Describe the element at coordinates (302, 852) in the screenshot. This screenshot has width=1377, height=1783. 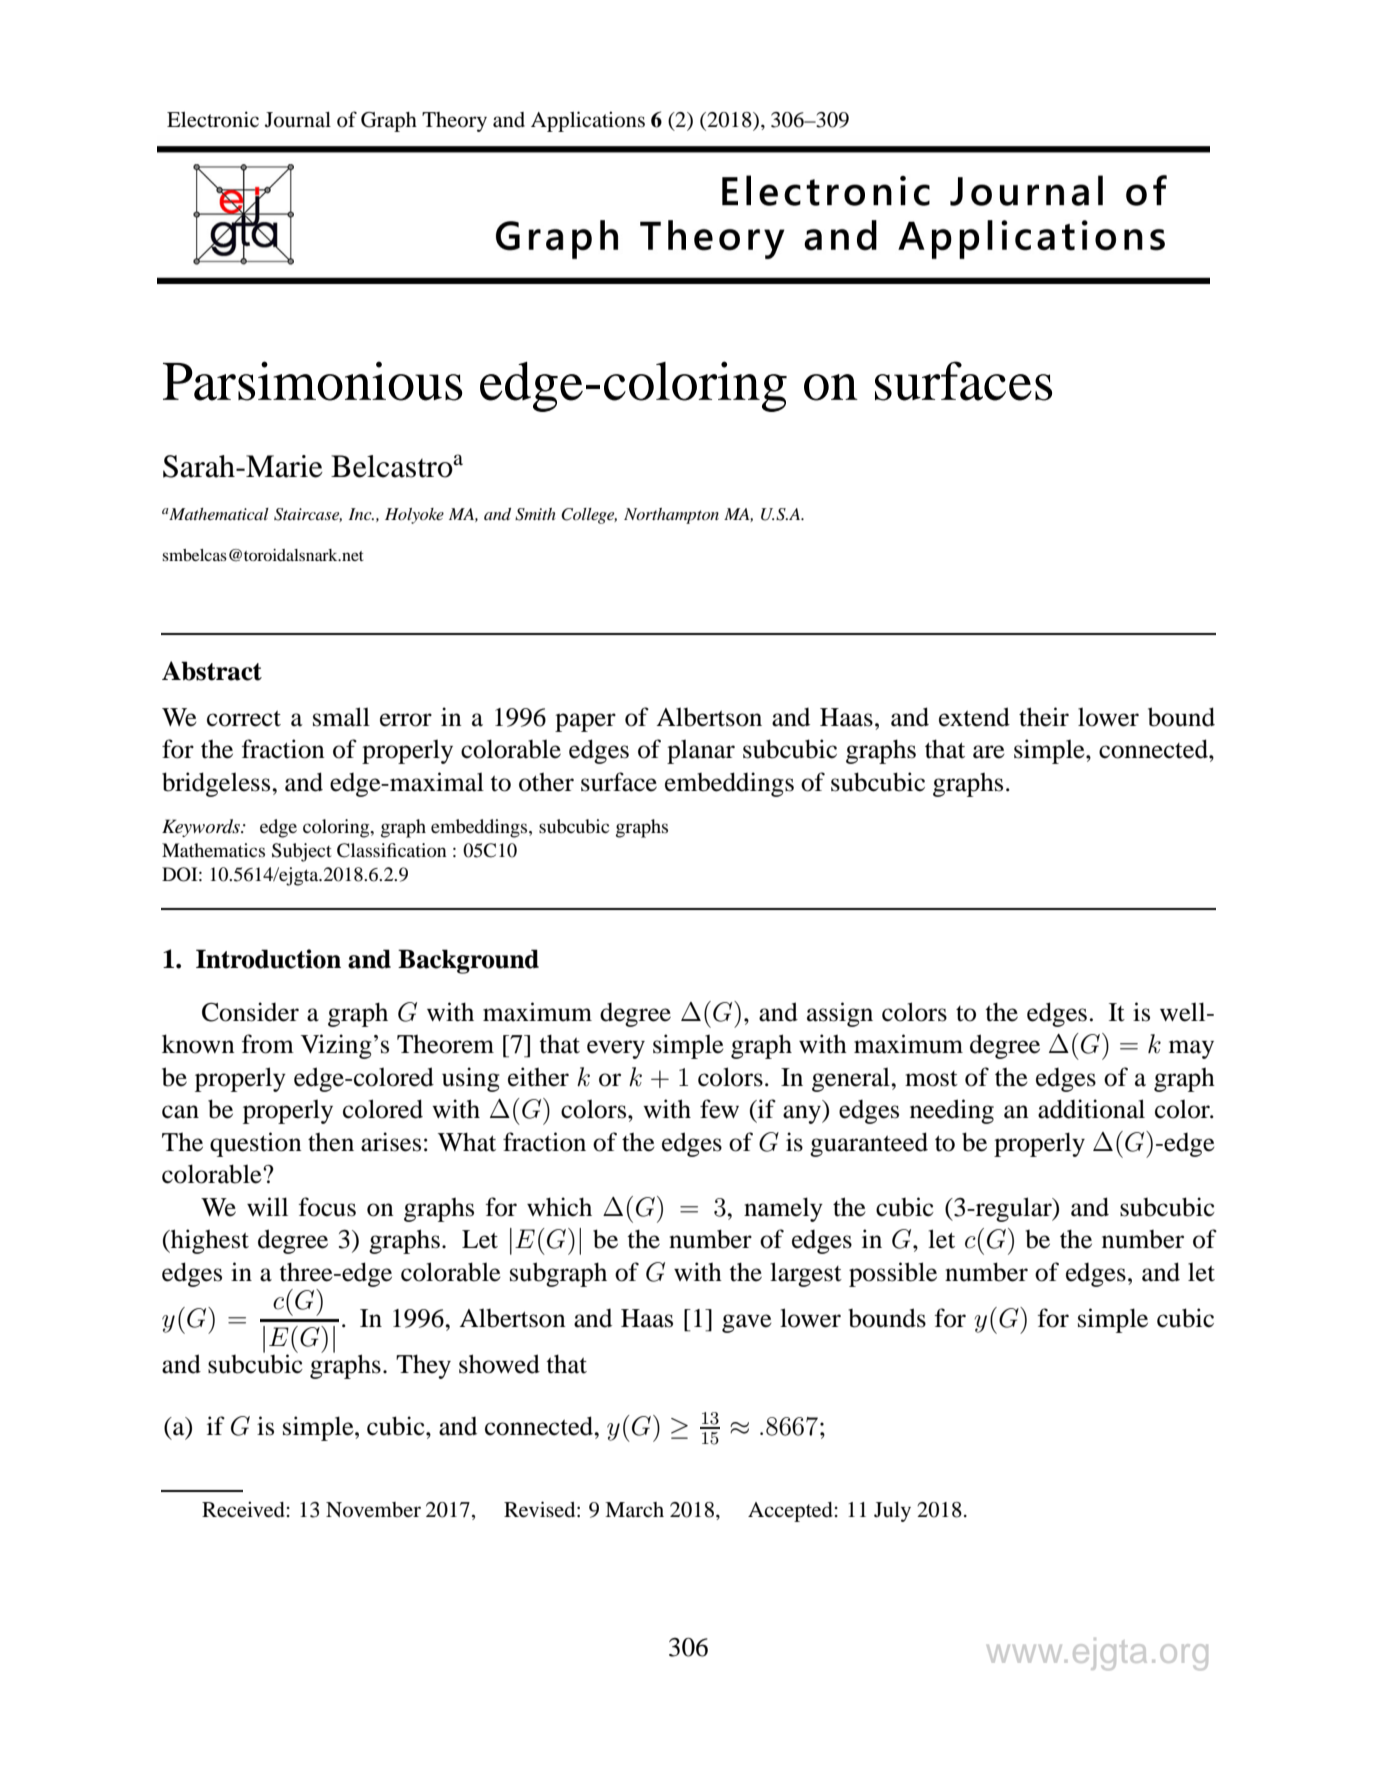
I see `Subject` at that location.
